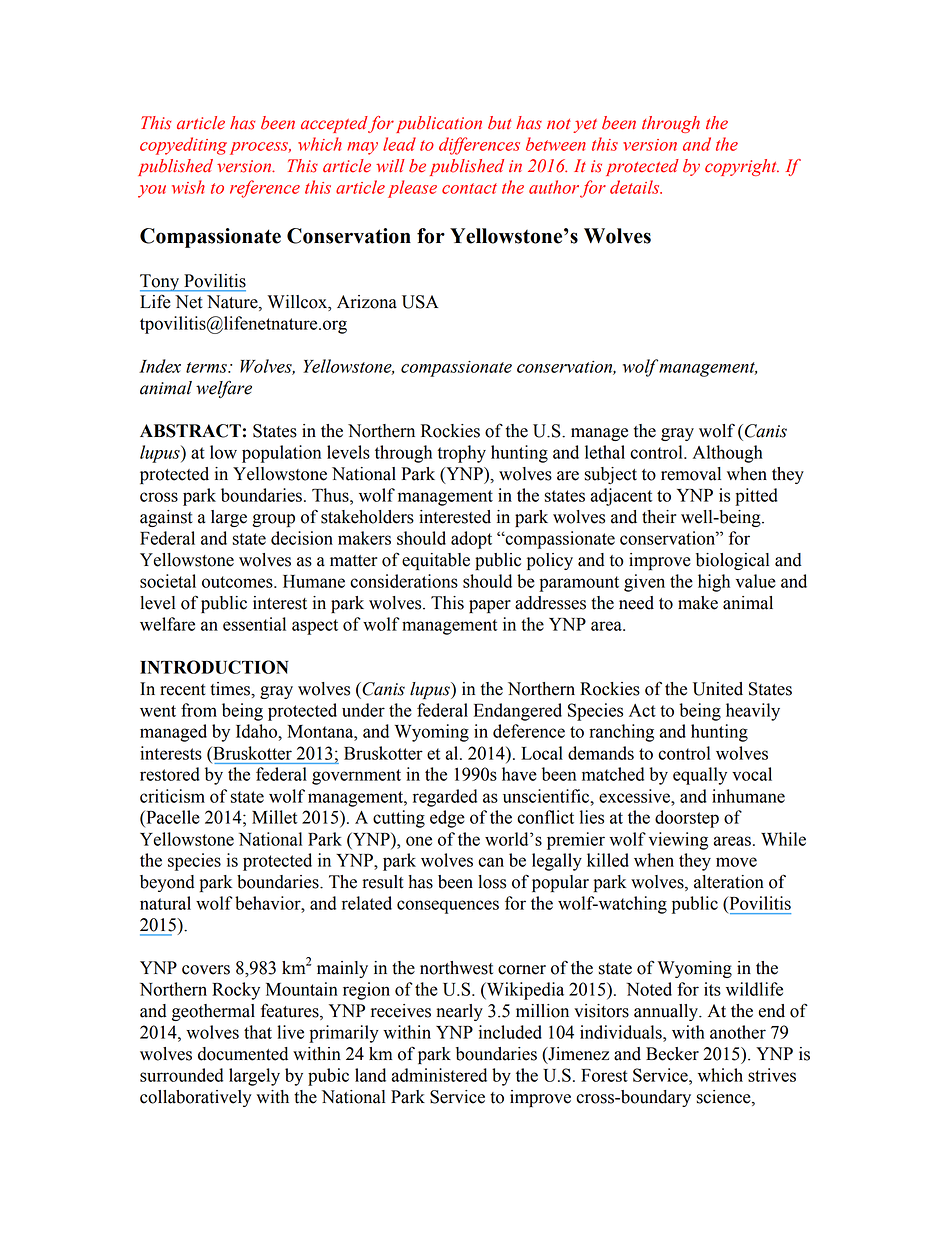 This image has width=952, height=1233. Describe the element at coordinates (479, 146) in the image. I see `differences` at that location.
